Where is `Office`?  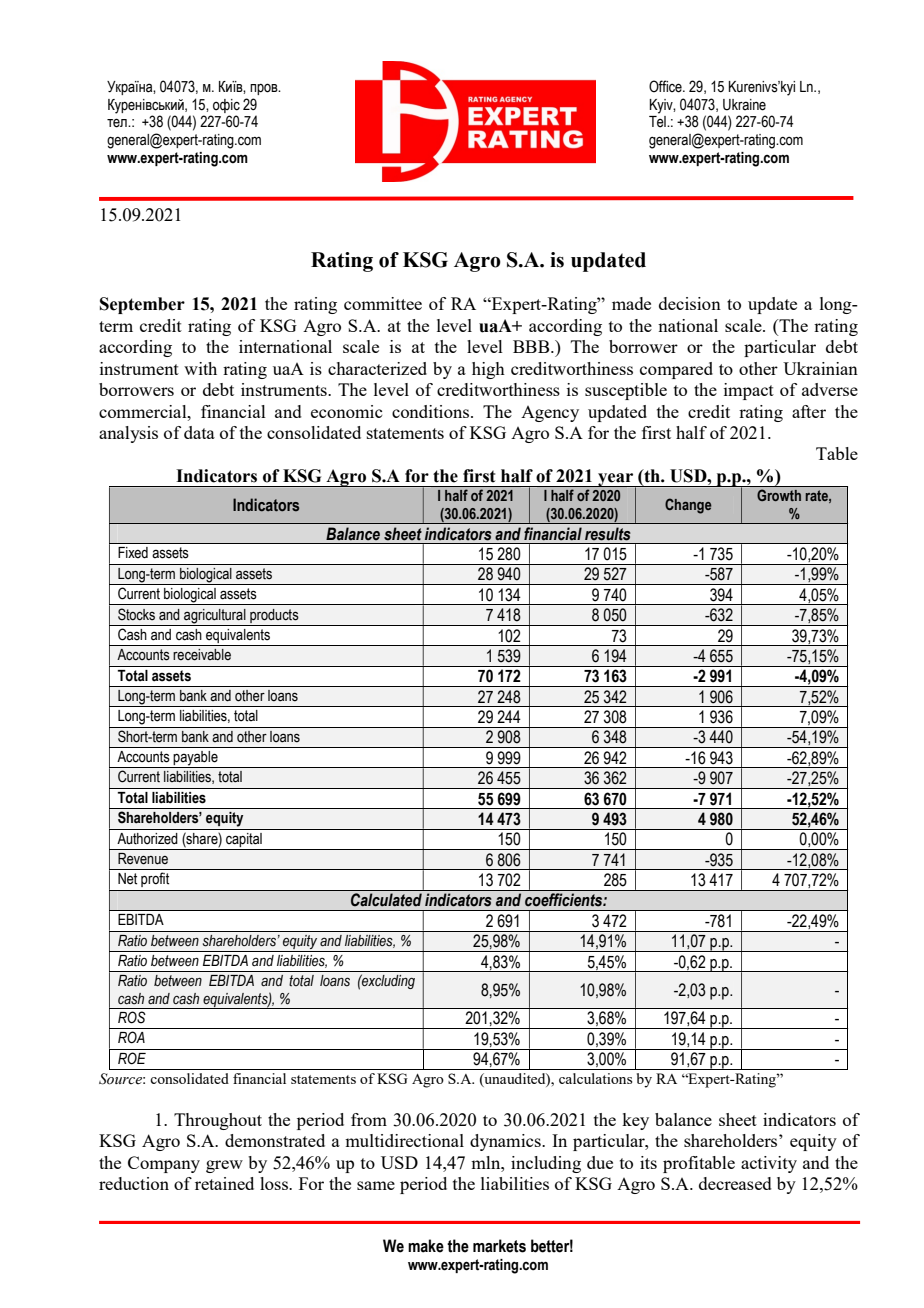 Office is located at coordinates (666, 86).
